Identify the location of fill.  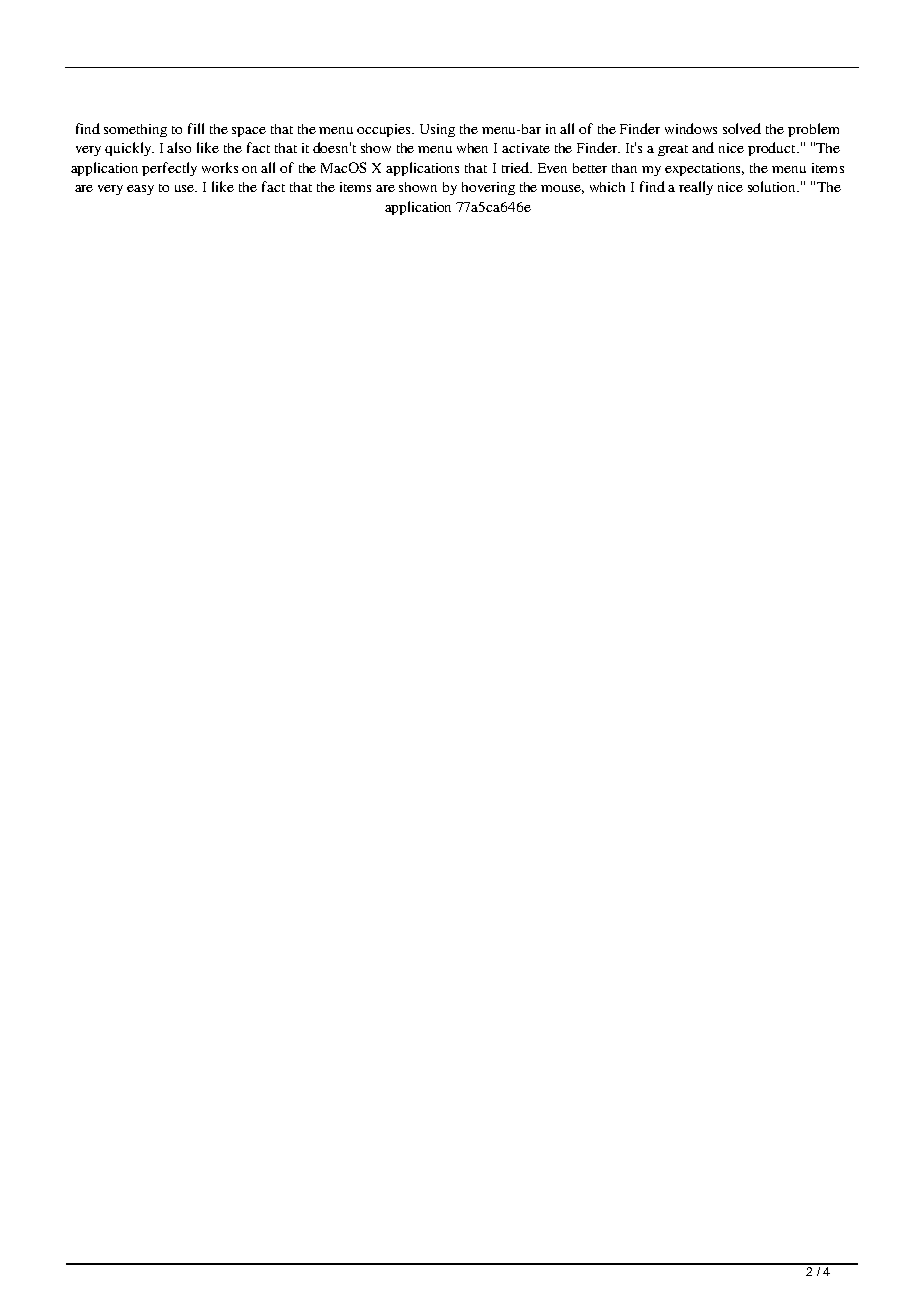
(196, 128).
